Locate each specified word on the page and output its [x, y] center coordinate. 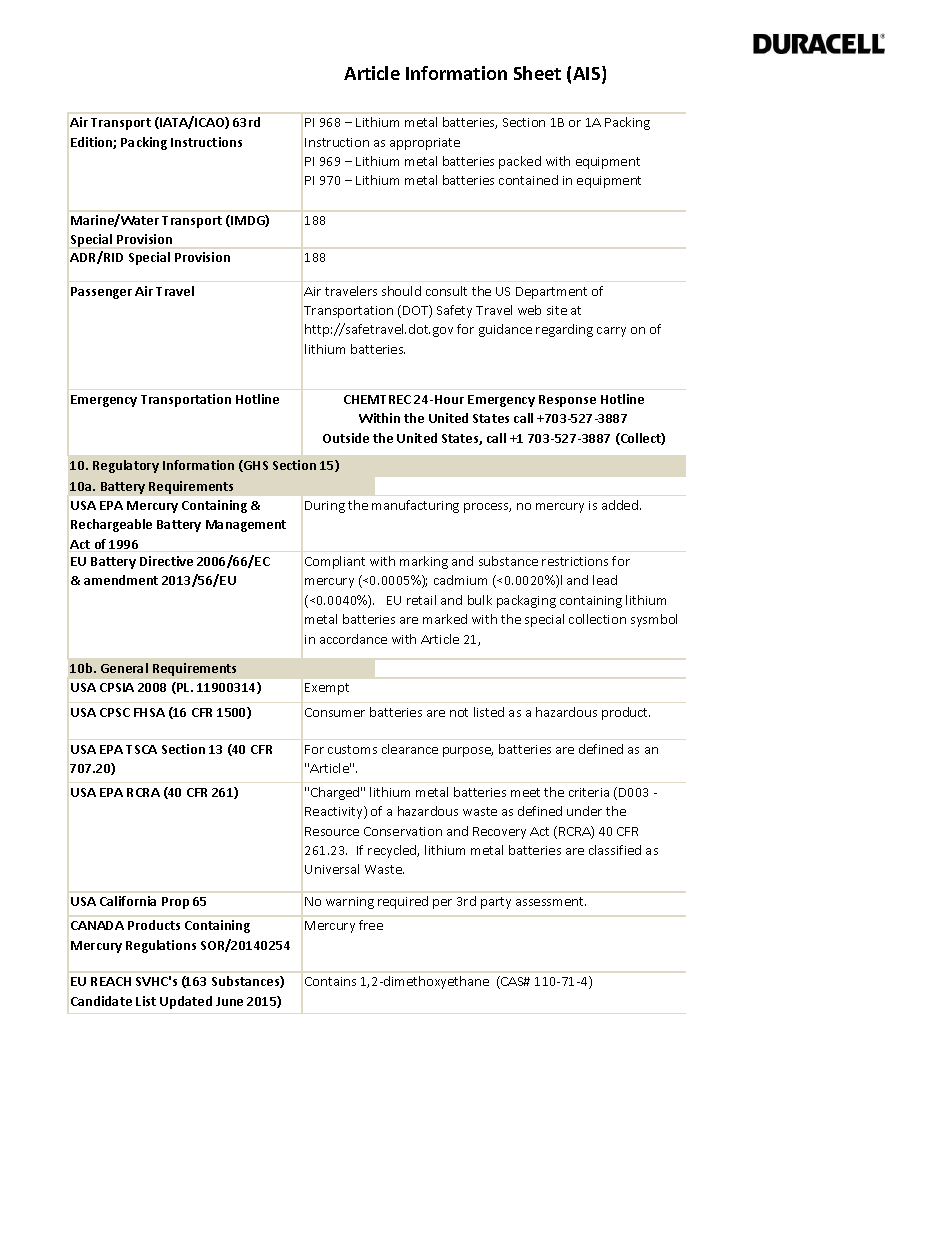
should [401, 291]
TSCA [141, 749]
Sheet [537, 73]
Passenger [101, 293]
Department [551, 293]
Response [567, 401]
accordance [353, 639]
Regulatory [126, 466]
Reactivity [335, 812]
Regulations [161, 946]
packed [520, 162]
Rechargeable [111, 525]
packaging [526, 601]
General [124, 668]
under [584, 811]
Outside [346, 438]
